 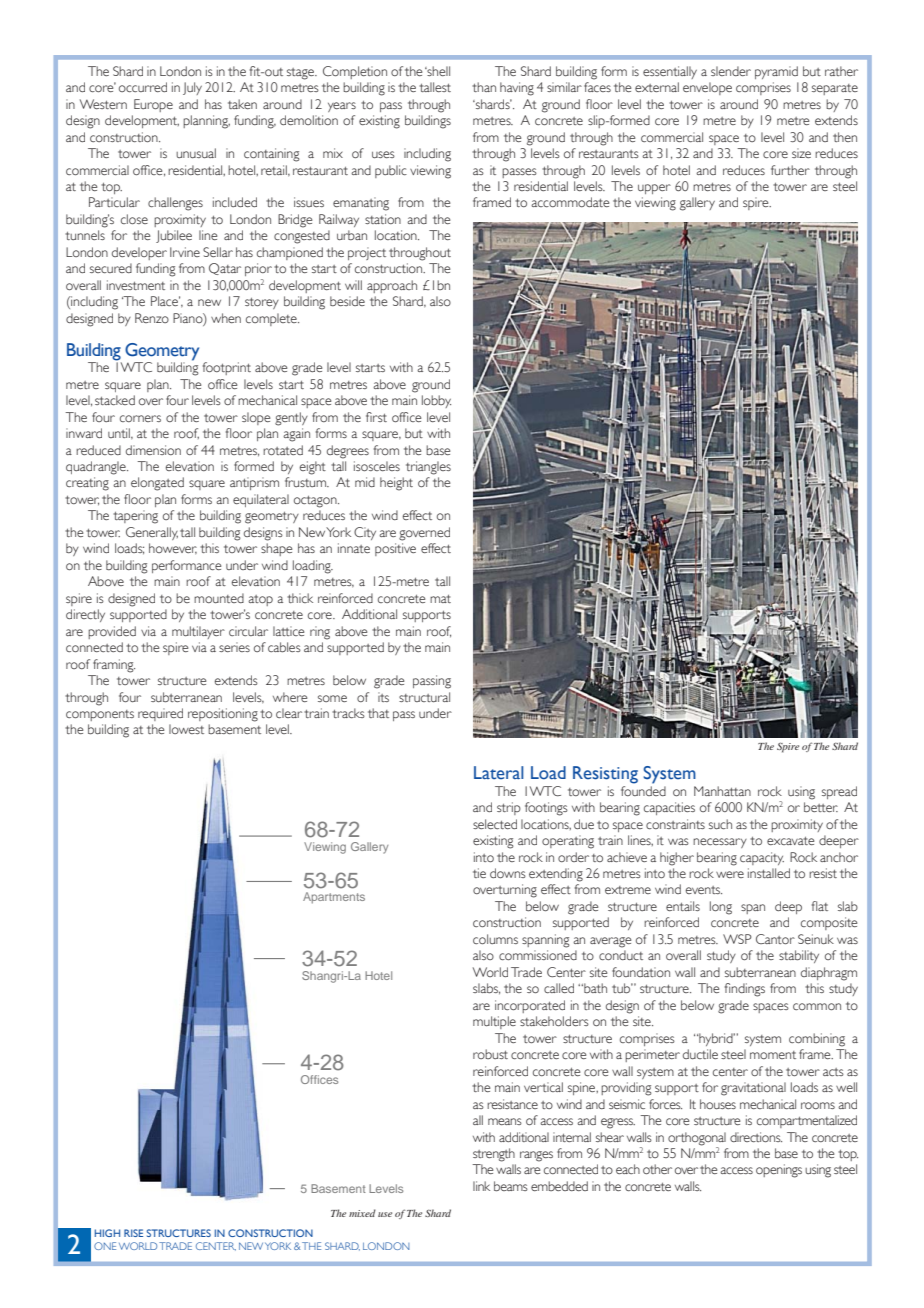 What do you see at coordinates (722, 791) in the screenshot?
I see `Manhattan` at bounding box center [722, 791].
